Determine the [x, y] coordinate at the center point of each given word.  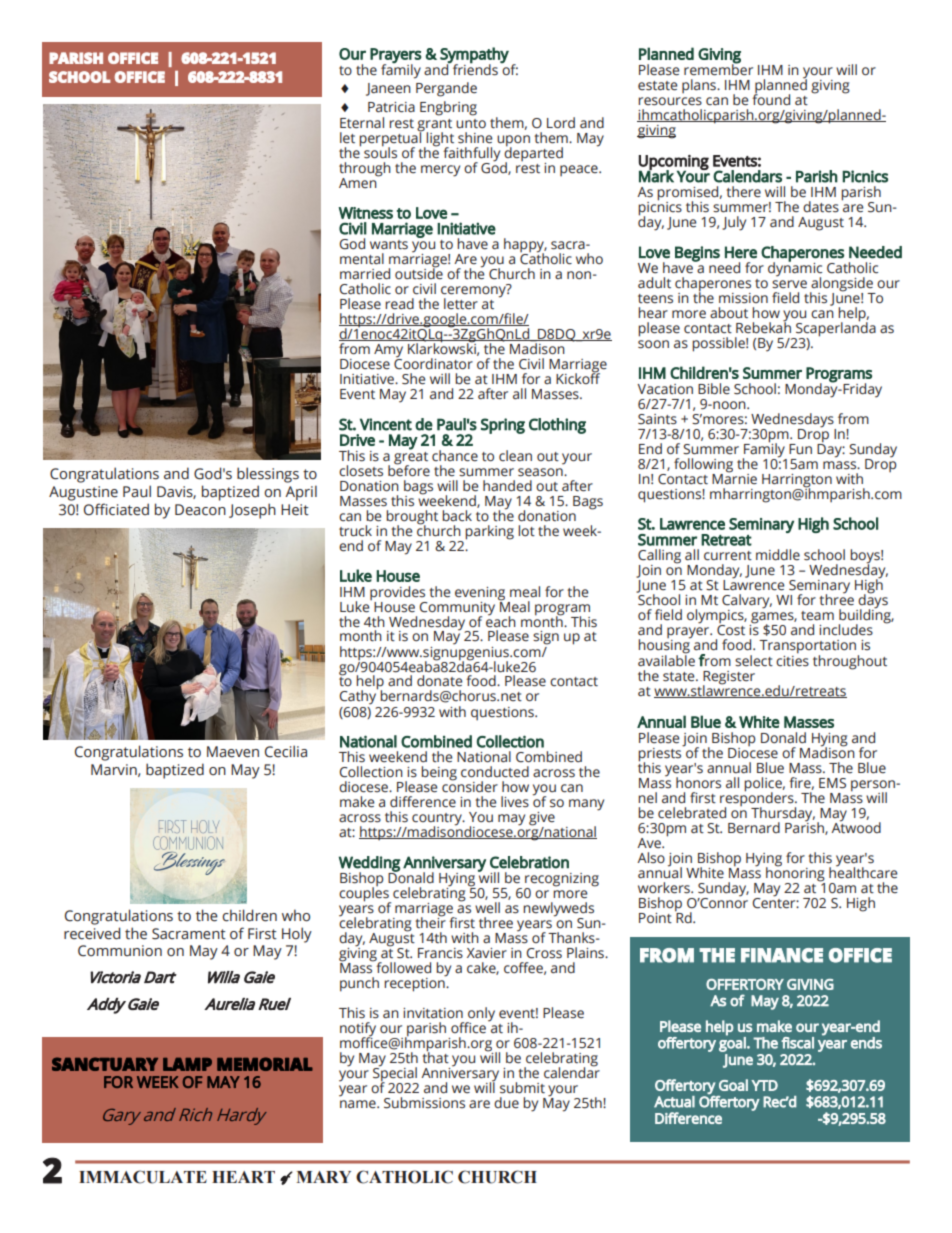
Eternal [362, 123]
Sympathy [474, 56]
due [506, 1103]
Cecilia [286, 751]
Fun [800, 449]
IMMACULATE [143, 1177]
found [771, 98]
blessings [268, 475]
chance [455, 456]
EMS [832, 783]
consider [470, 786]
